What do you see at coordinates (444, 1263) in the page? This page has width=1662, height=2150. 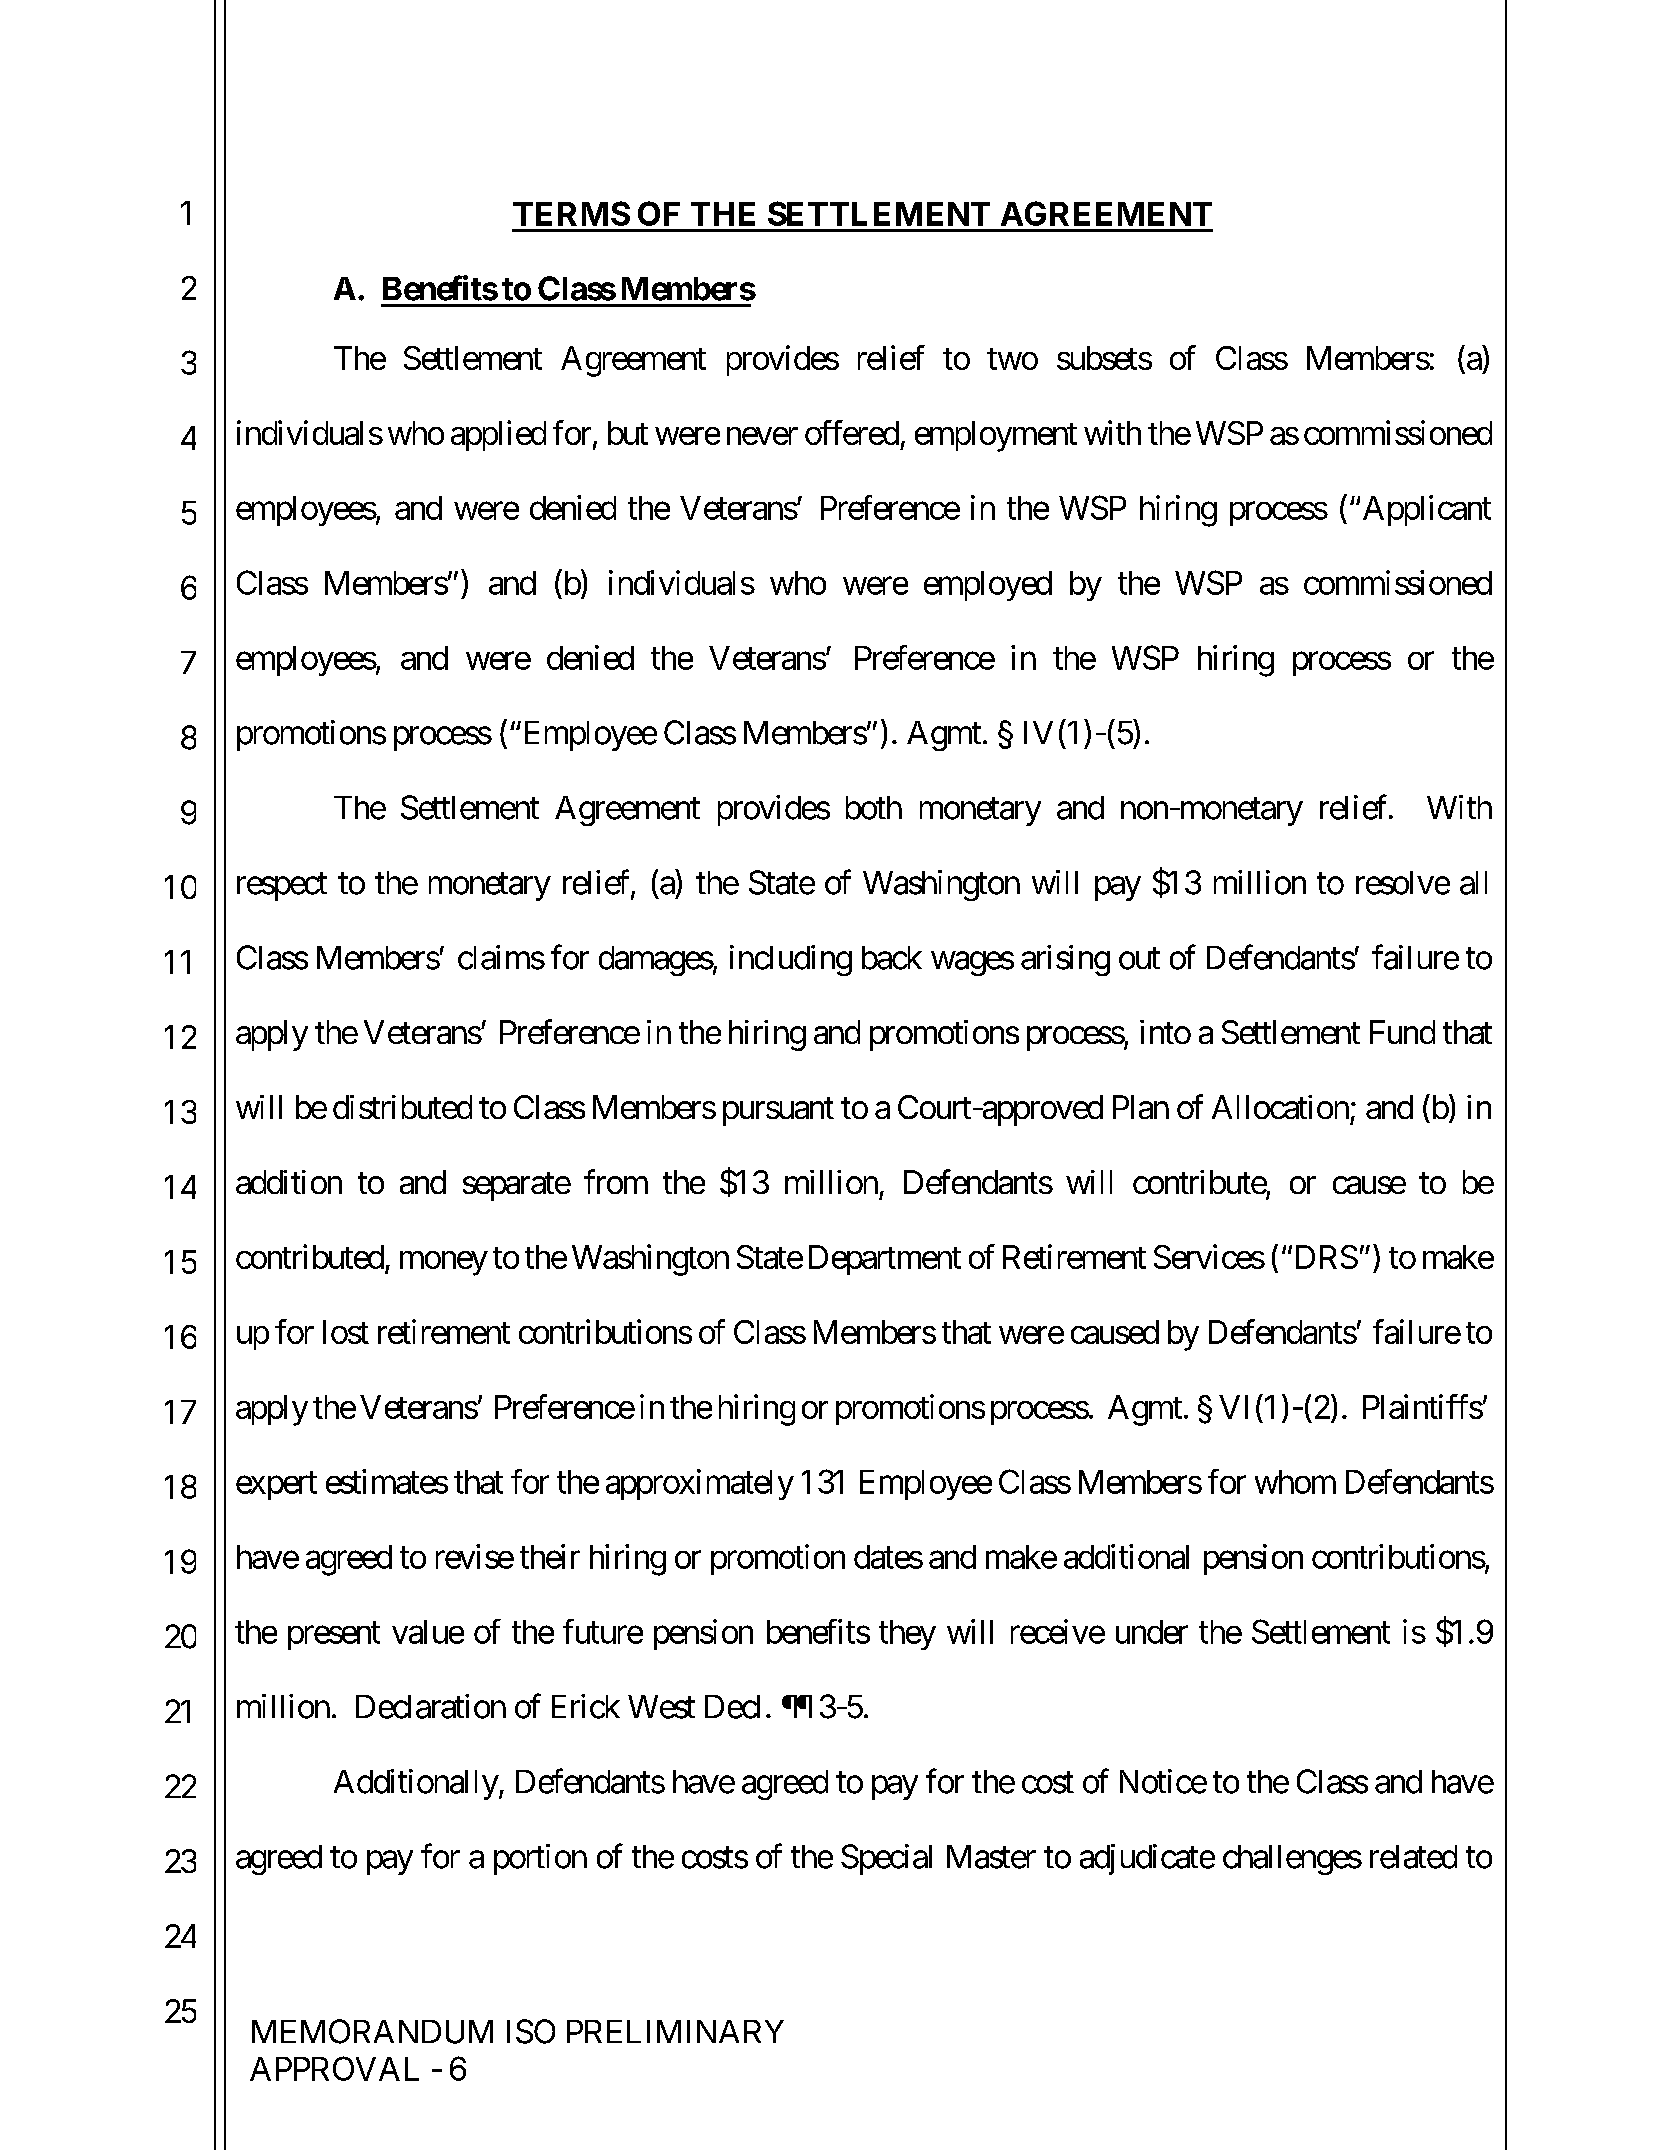 I see `money` at bounding box center [444, 1263].
